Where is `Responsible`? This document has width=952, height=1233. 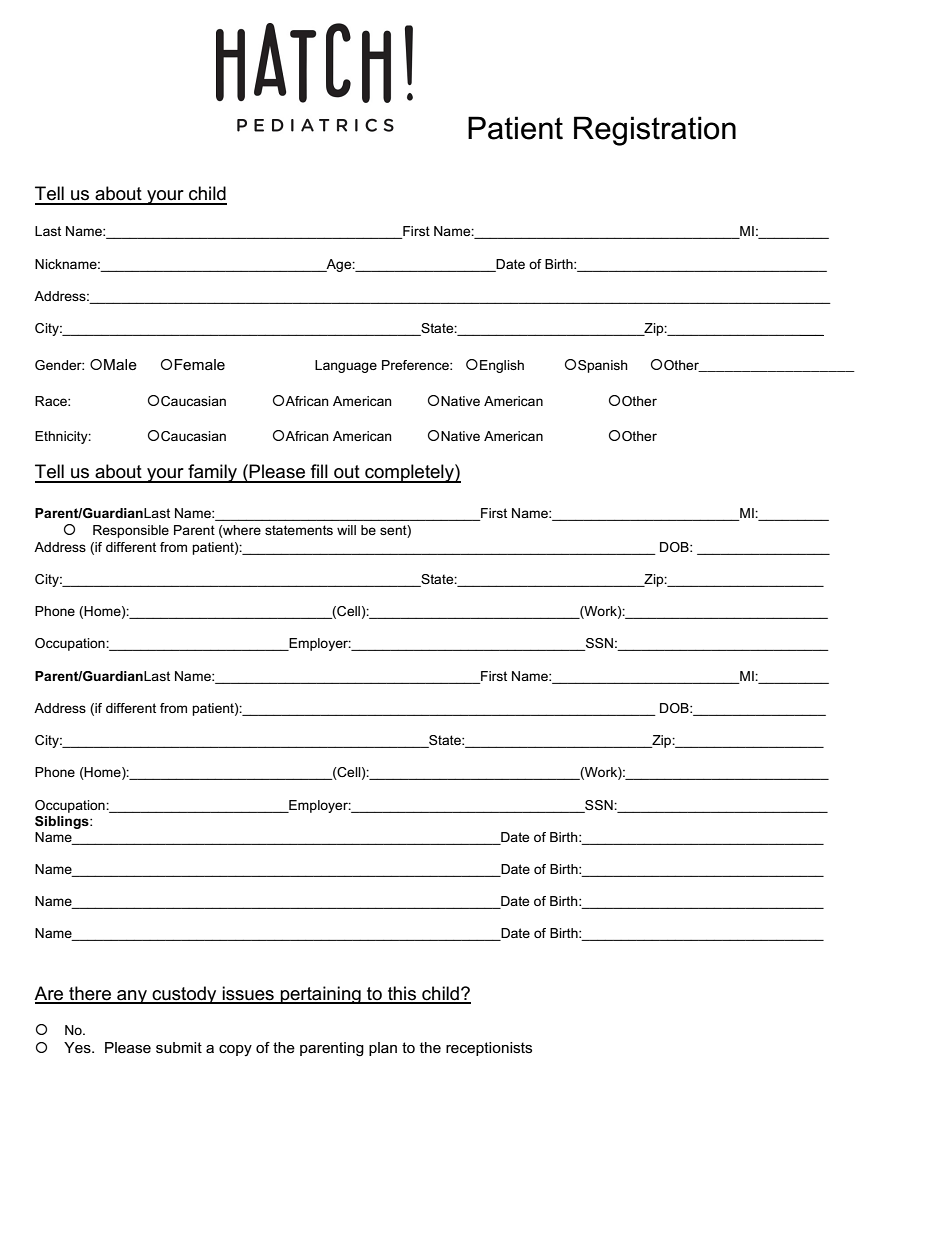 Responsible is located at coordinates (131, 531).
